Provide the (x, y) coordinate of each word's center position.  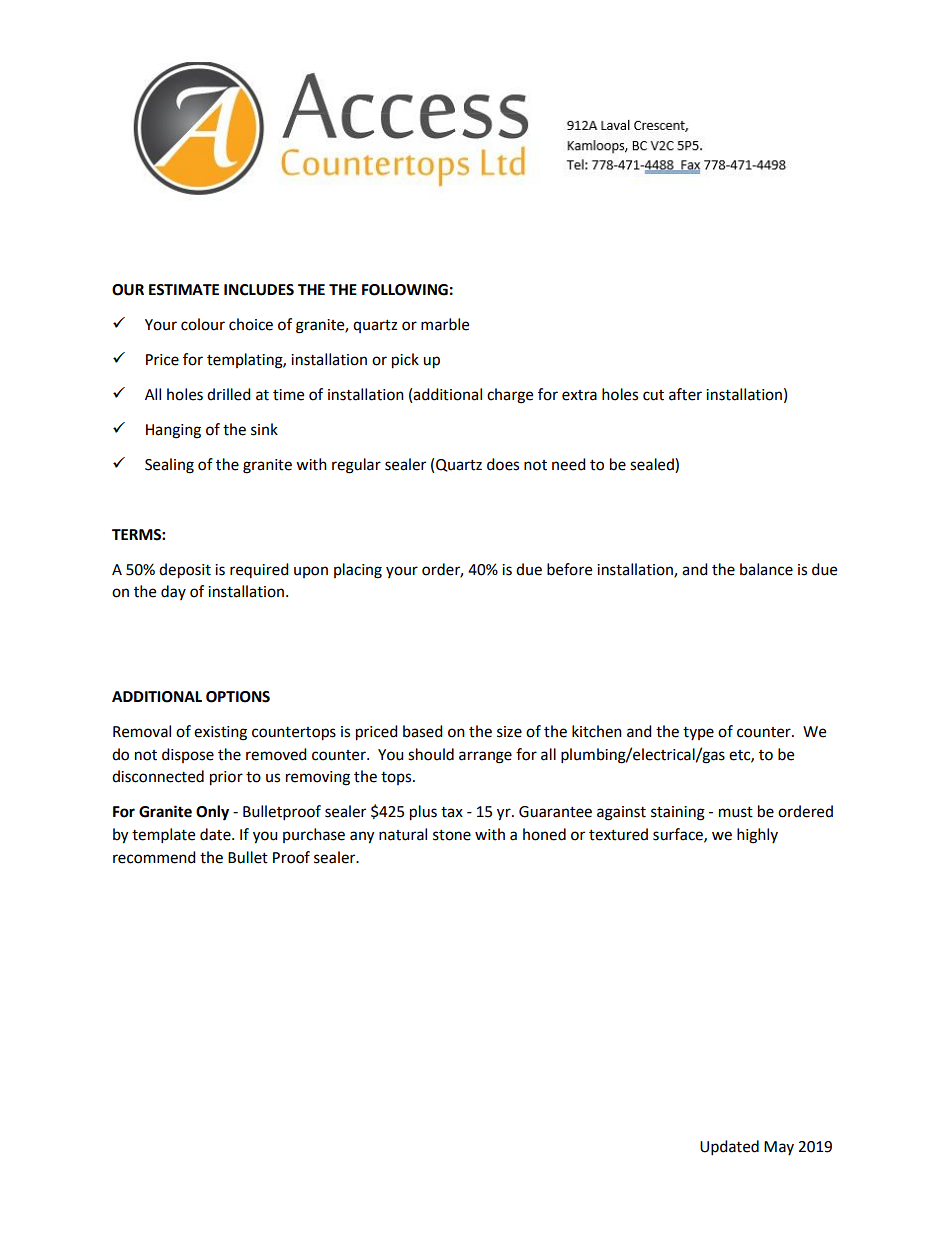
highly (757, 836)
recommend (154, 857)
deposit (185, 571)
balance (766, 569)
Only (212, 813)
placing (358, 571)
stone (452, 835)
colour (203, 324)
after (685, 394)
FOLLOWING (405, 290)
